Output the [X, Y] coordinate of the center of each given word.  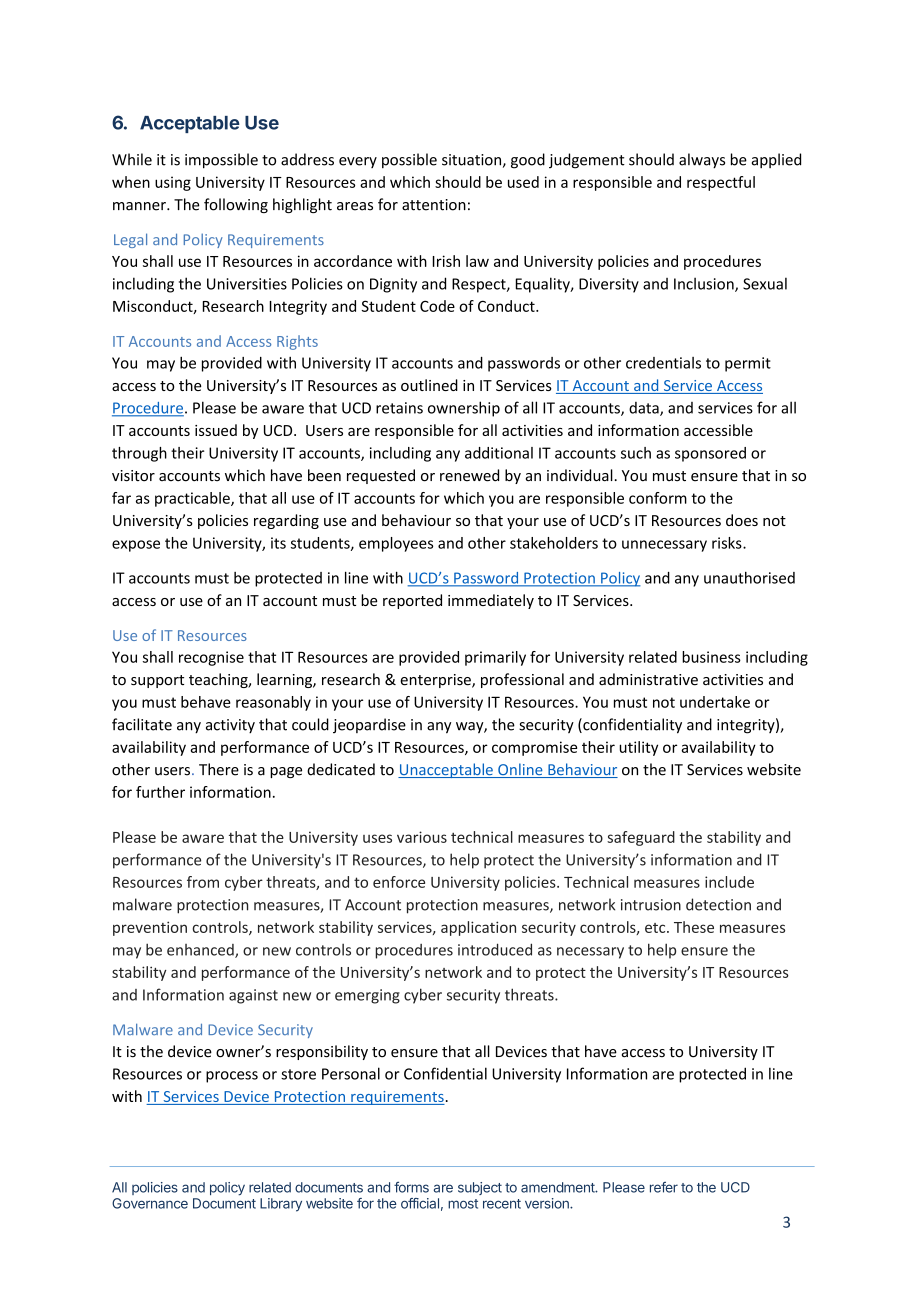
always [702, 161]
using [173, 183]
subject [480, 1188]
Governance [150, 1203]
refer [664, 1187]
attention [434, 205]
